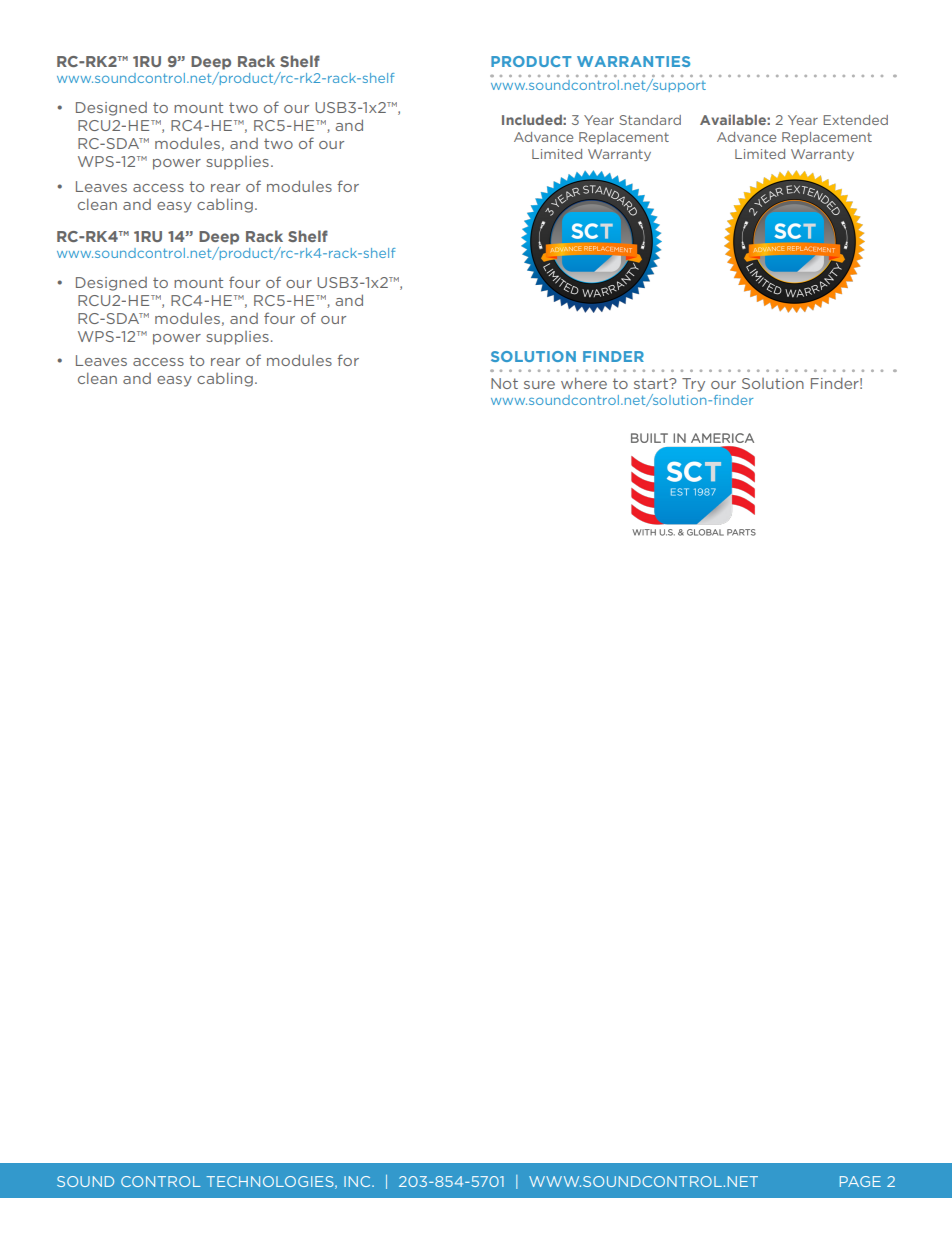 Image resolution: width=952 pixels, height=1233 pixels. What do you see at coordinates (650, 120) in the screenshot?
I see `Standard` at bounding box center [650, 120].
